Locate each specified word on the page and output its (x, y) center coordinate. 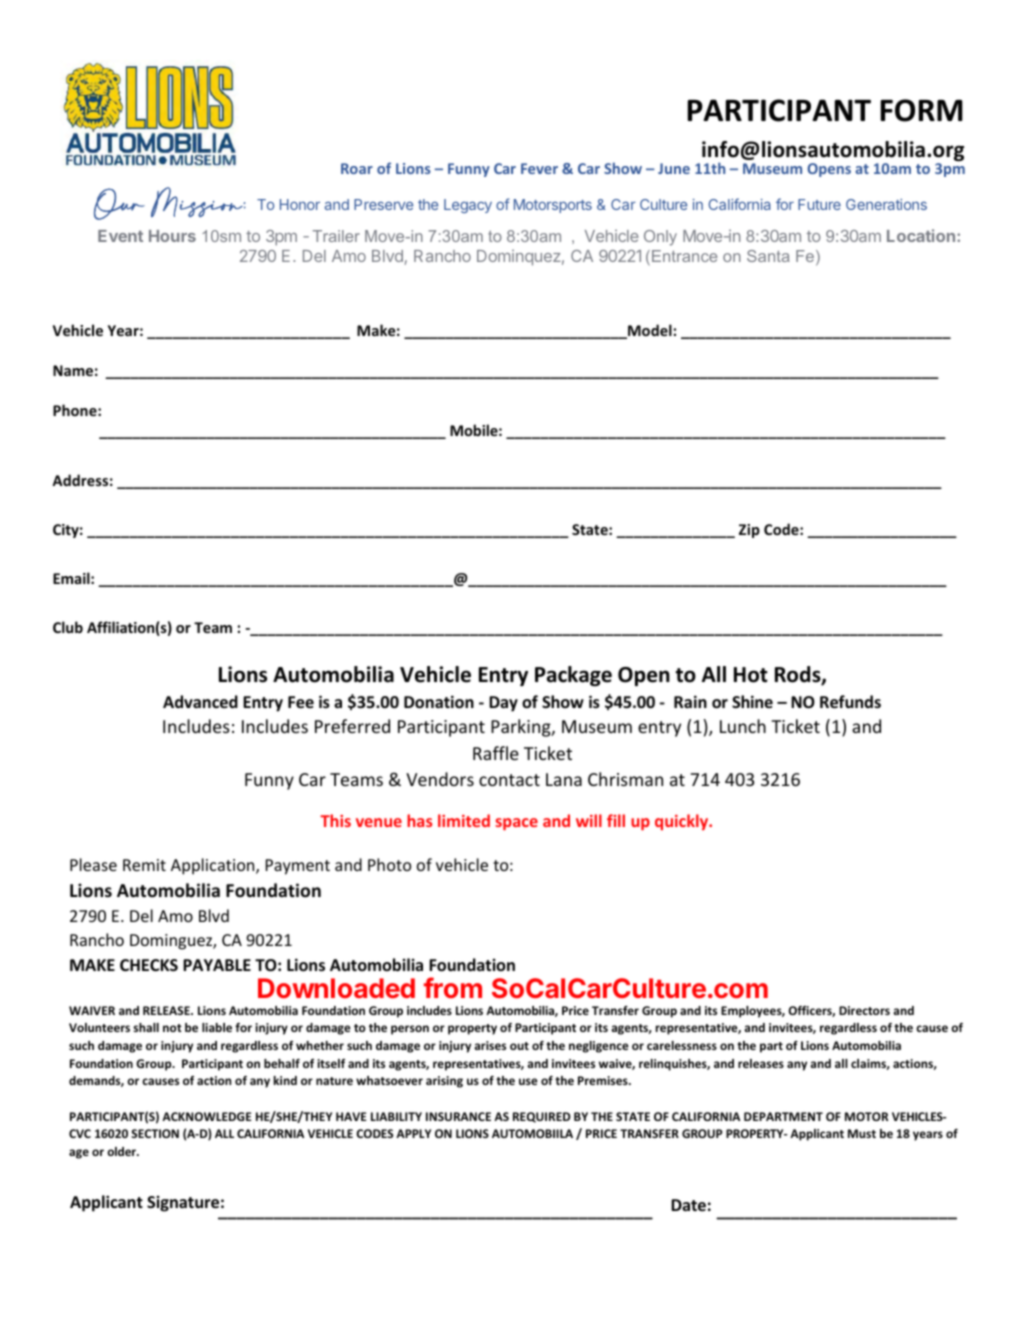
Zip (749, 531)
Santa (768, 256)
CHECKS (149, 965)
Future (819, 204)
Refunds (850, 701)
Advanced (200, 701)
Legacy (468, 206)
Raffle (496, 753)
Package (573, 676)
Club (68, 627)
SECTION (155, 1133)
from (453, 987)
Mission (198, 202)
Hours (172, 236)
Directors (864, 1010)
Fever (539, 168)
